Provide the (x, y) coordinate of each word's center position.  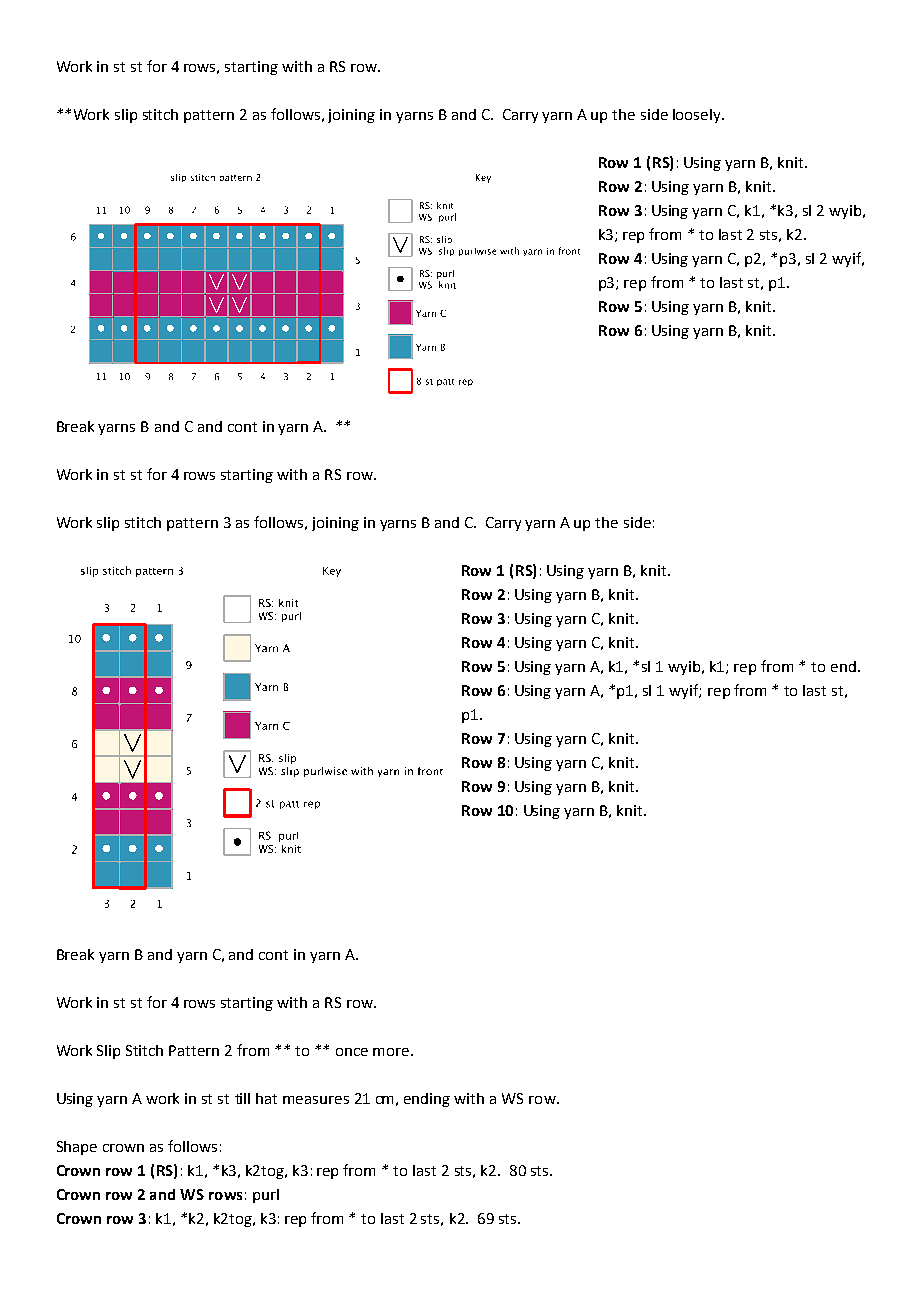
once (352, 1052)
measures (316, 1100)
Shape (77, 1148)
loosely (698, 116)
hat (266, 1098)
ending (427, 1100)
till (242, 1098)
